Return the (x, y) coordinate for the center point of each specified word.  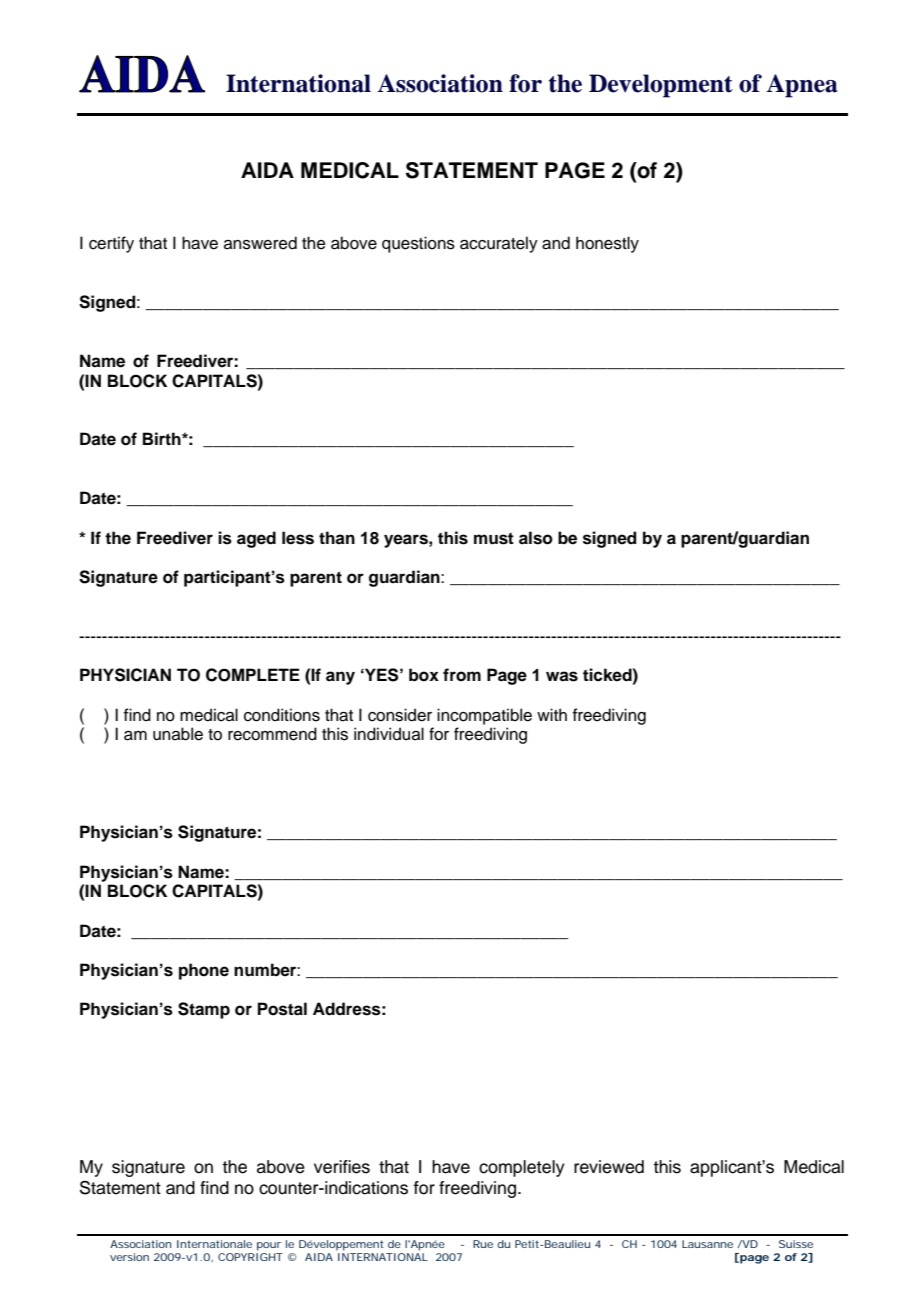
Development (661, 86)
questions (418, 244)
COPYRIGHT (250, 1257)
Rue (483, 1244)
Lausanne (707, 1244)
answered (260, 243)
